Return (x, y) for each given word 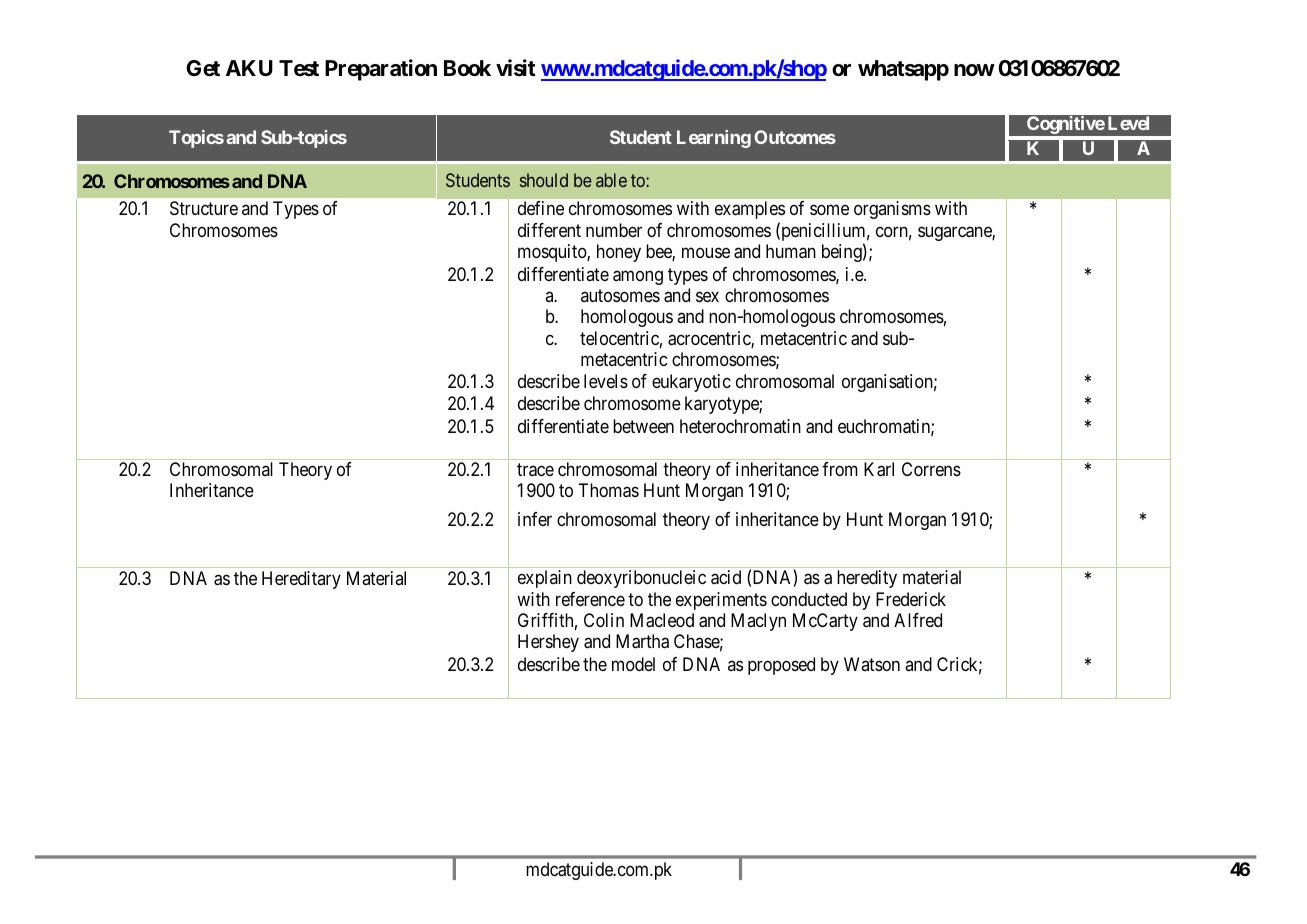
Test (299, 68)
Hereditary (301, 580)
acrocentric (710, 339)
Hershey (548, 643)
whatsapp (903, 70)
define (541, 208)
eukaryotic (691, 383)
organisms (892, 210)
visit (516, 67)
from (840, 469)
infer (535, 519)
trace (535, 470)
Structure (204, 208)
